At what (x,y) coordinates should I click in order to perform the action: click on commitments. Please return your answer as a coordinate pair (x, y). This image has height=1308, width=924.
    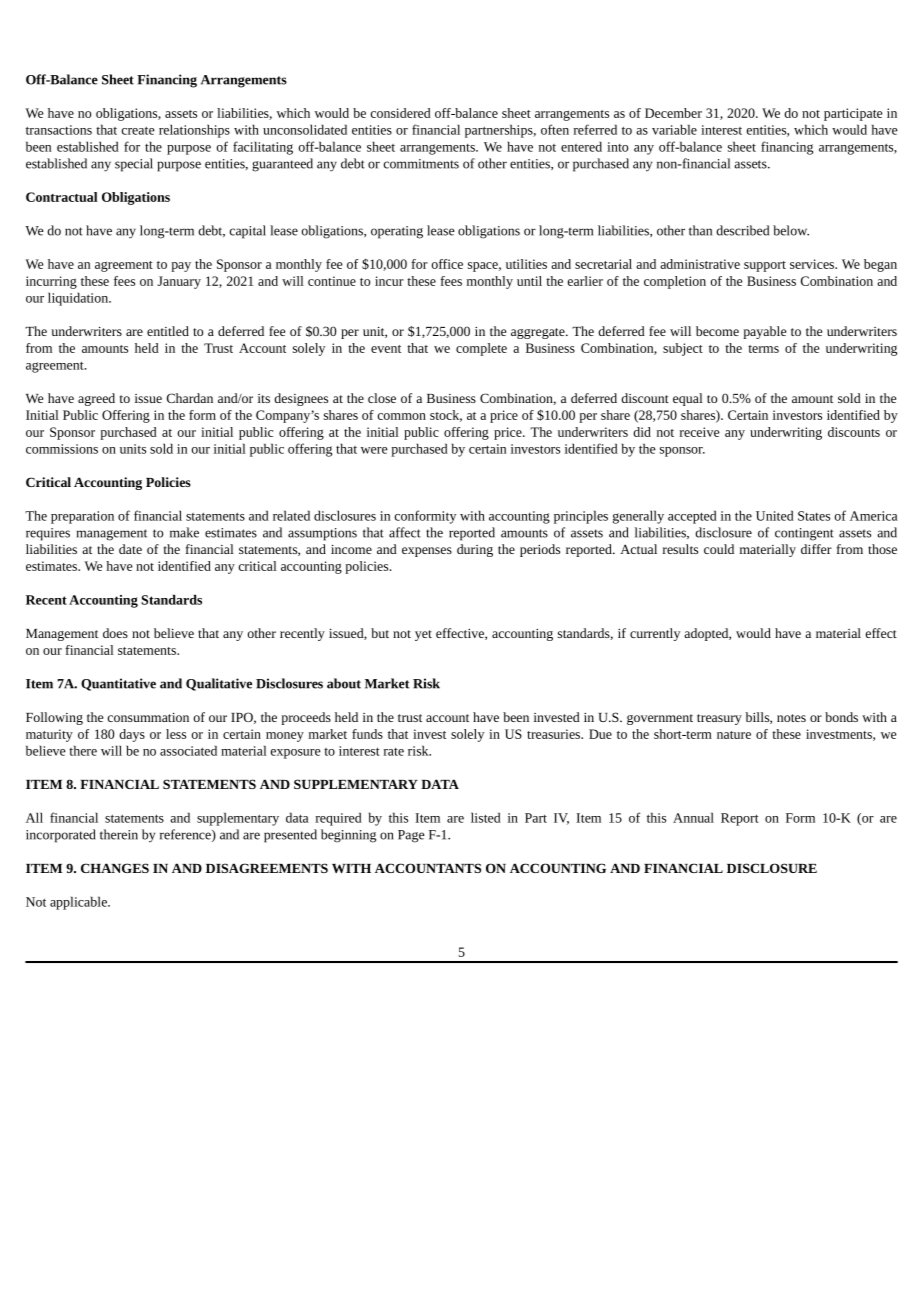
    Looking at the image, I should click on (421, 164).
